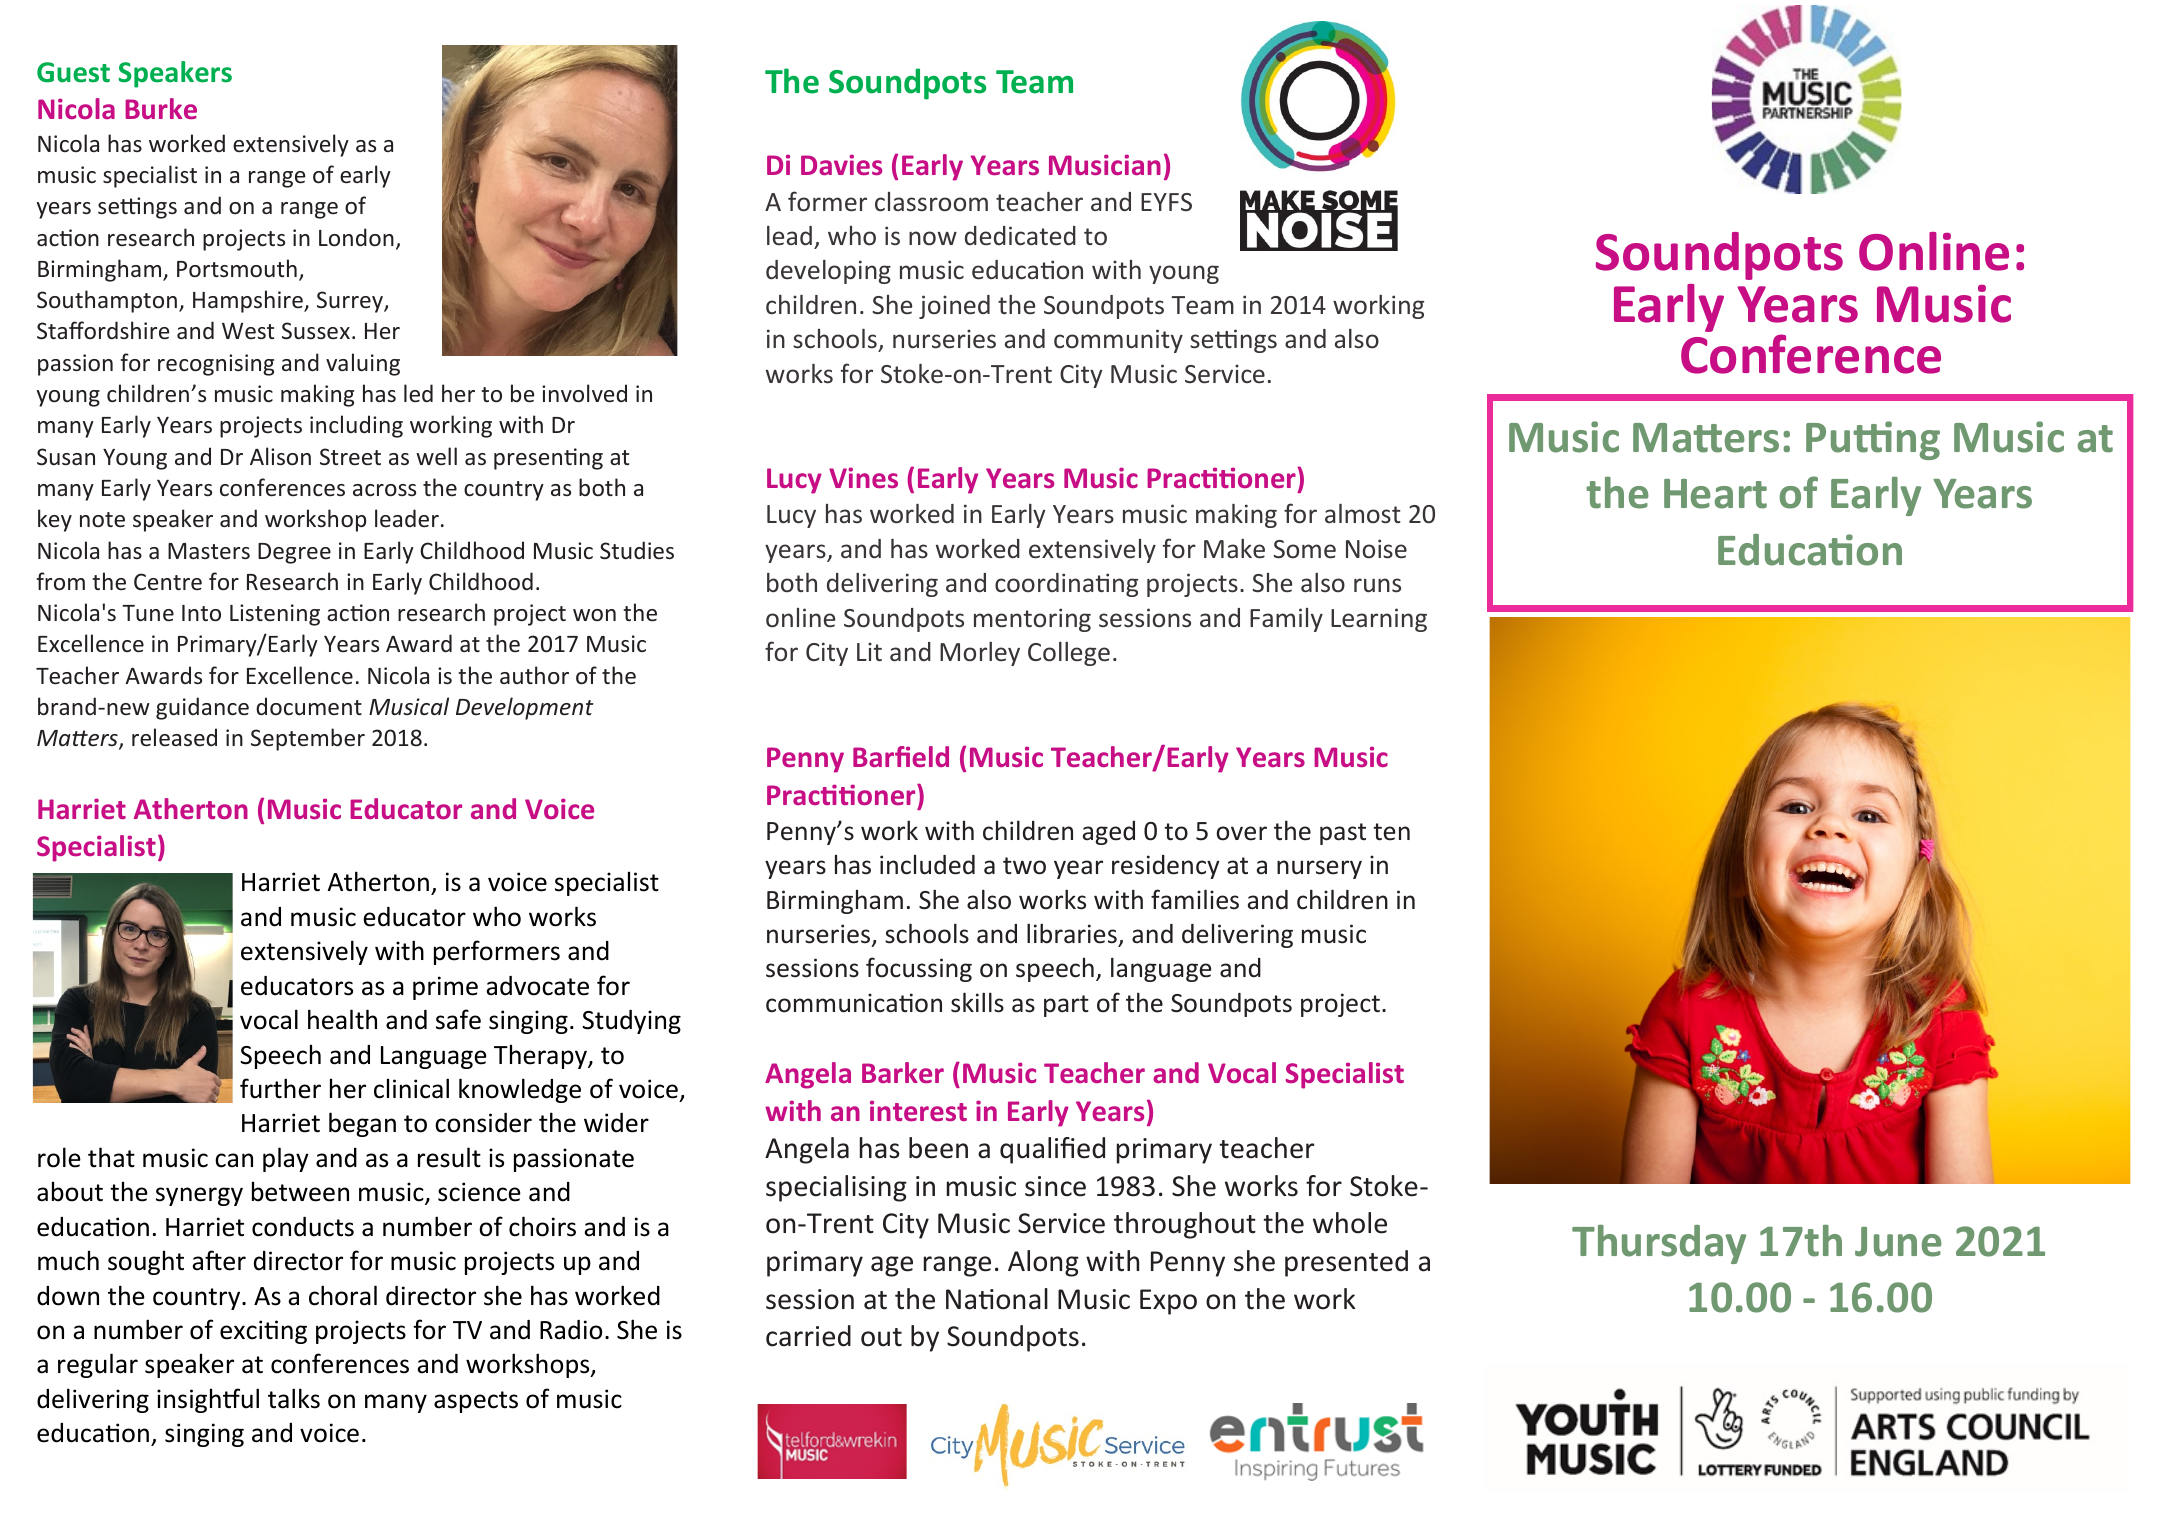 This image has height=1526, width=2158. Describe the element at coordinates (1343, 834) in the image. I see `past` at that location.
